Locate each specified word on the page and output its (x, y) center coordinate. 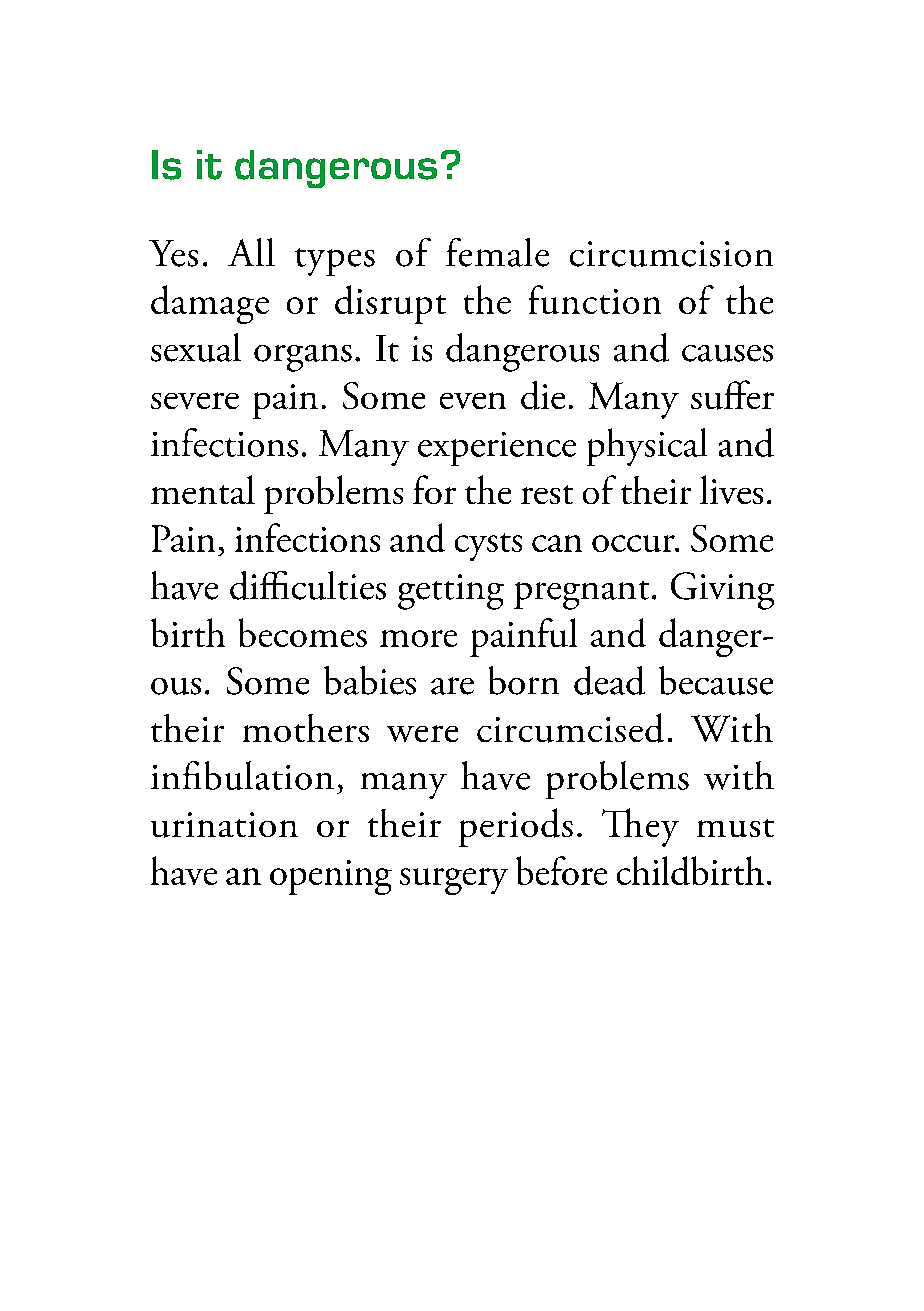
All (251, 252)
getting (451, 592)
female (497, 252)
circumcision (671, 254)
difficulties (308, 585)
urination (224, 825)
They (640, 827)
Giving (722, 591)
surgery (454, 881)
